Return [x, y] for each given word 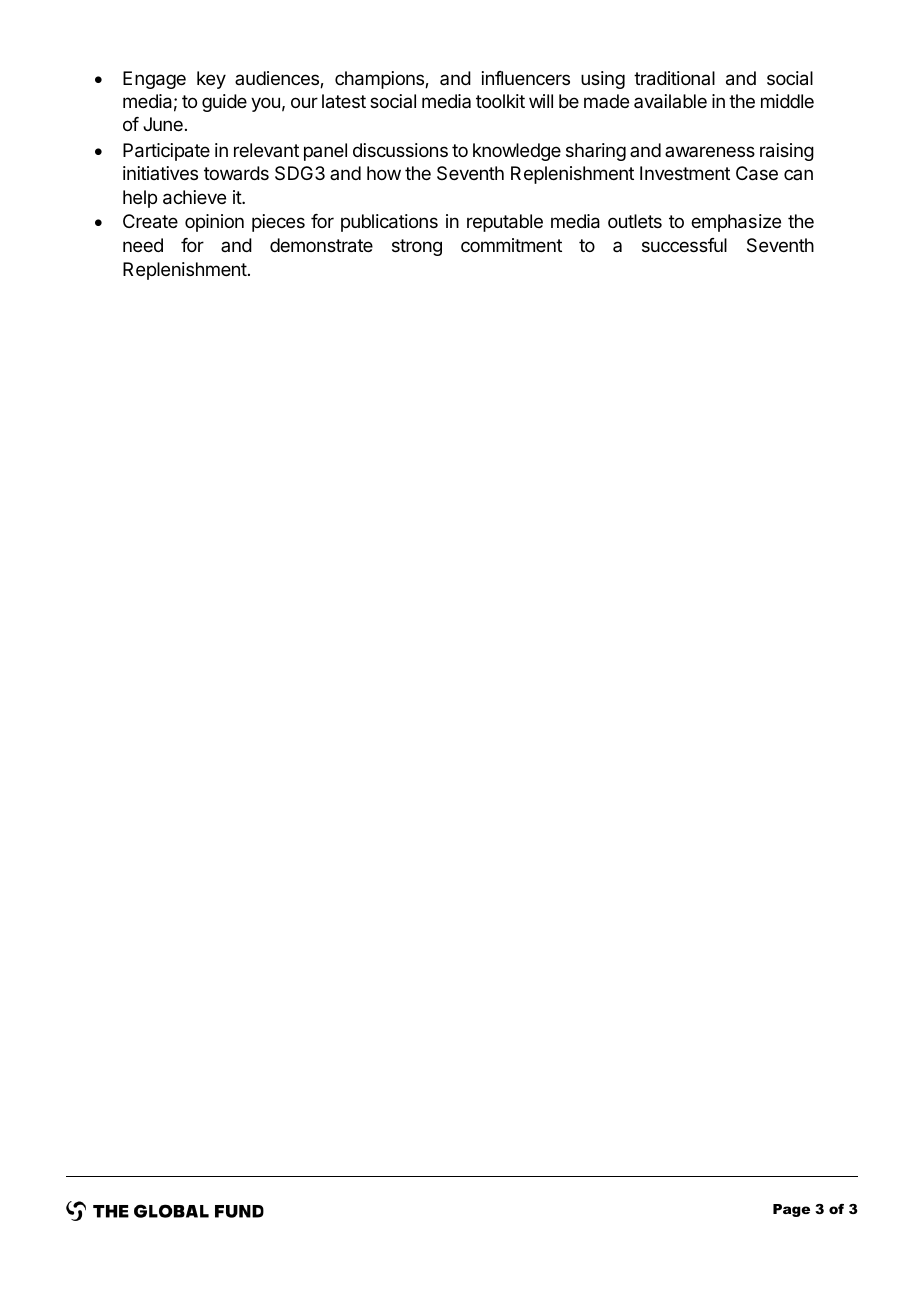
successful [684, 245]
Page [791, 1210]
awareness [710, 151]
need [143, 245]
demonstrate [321, 245]
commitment [511, 245]
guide [224, 103]
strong [417, 247]
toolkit [500, 101]
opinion [214, 223]
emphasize [736, 223]
